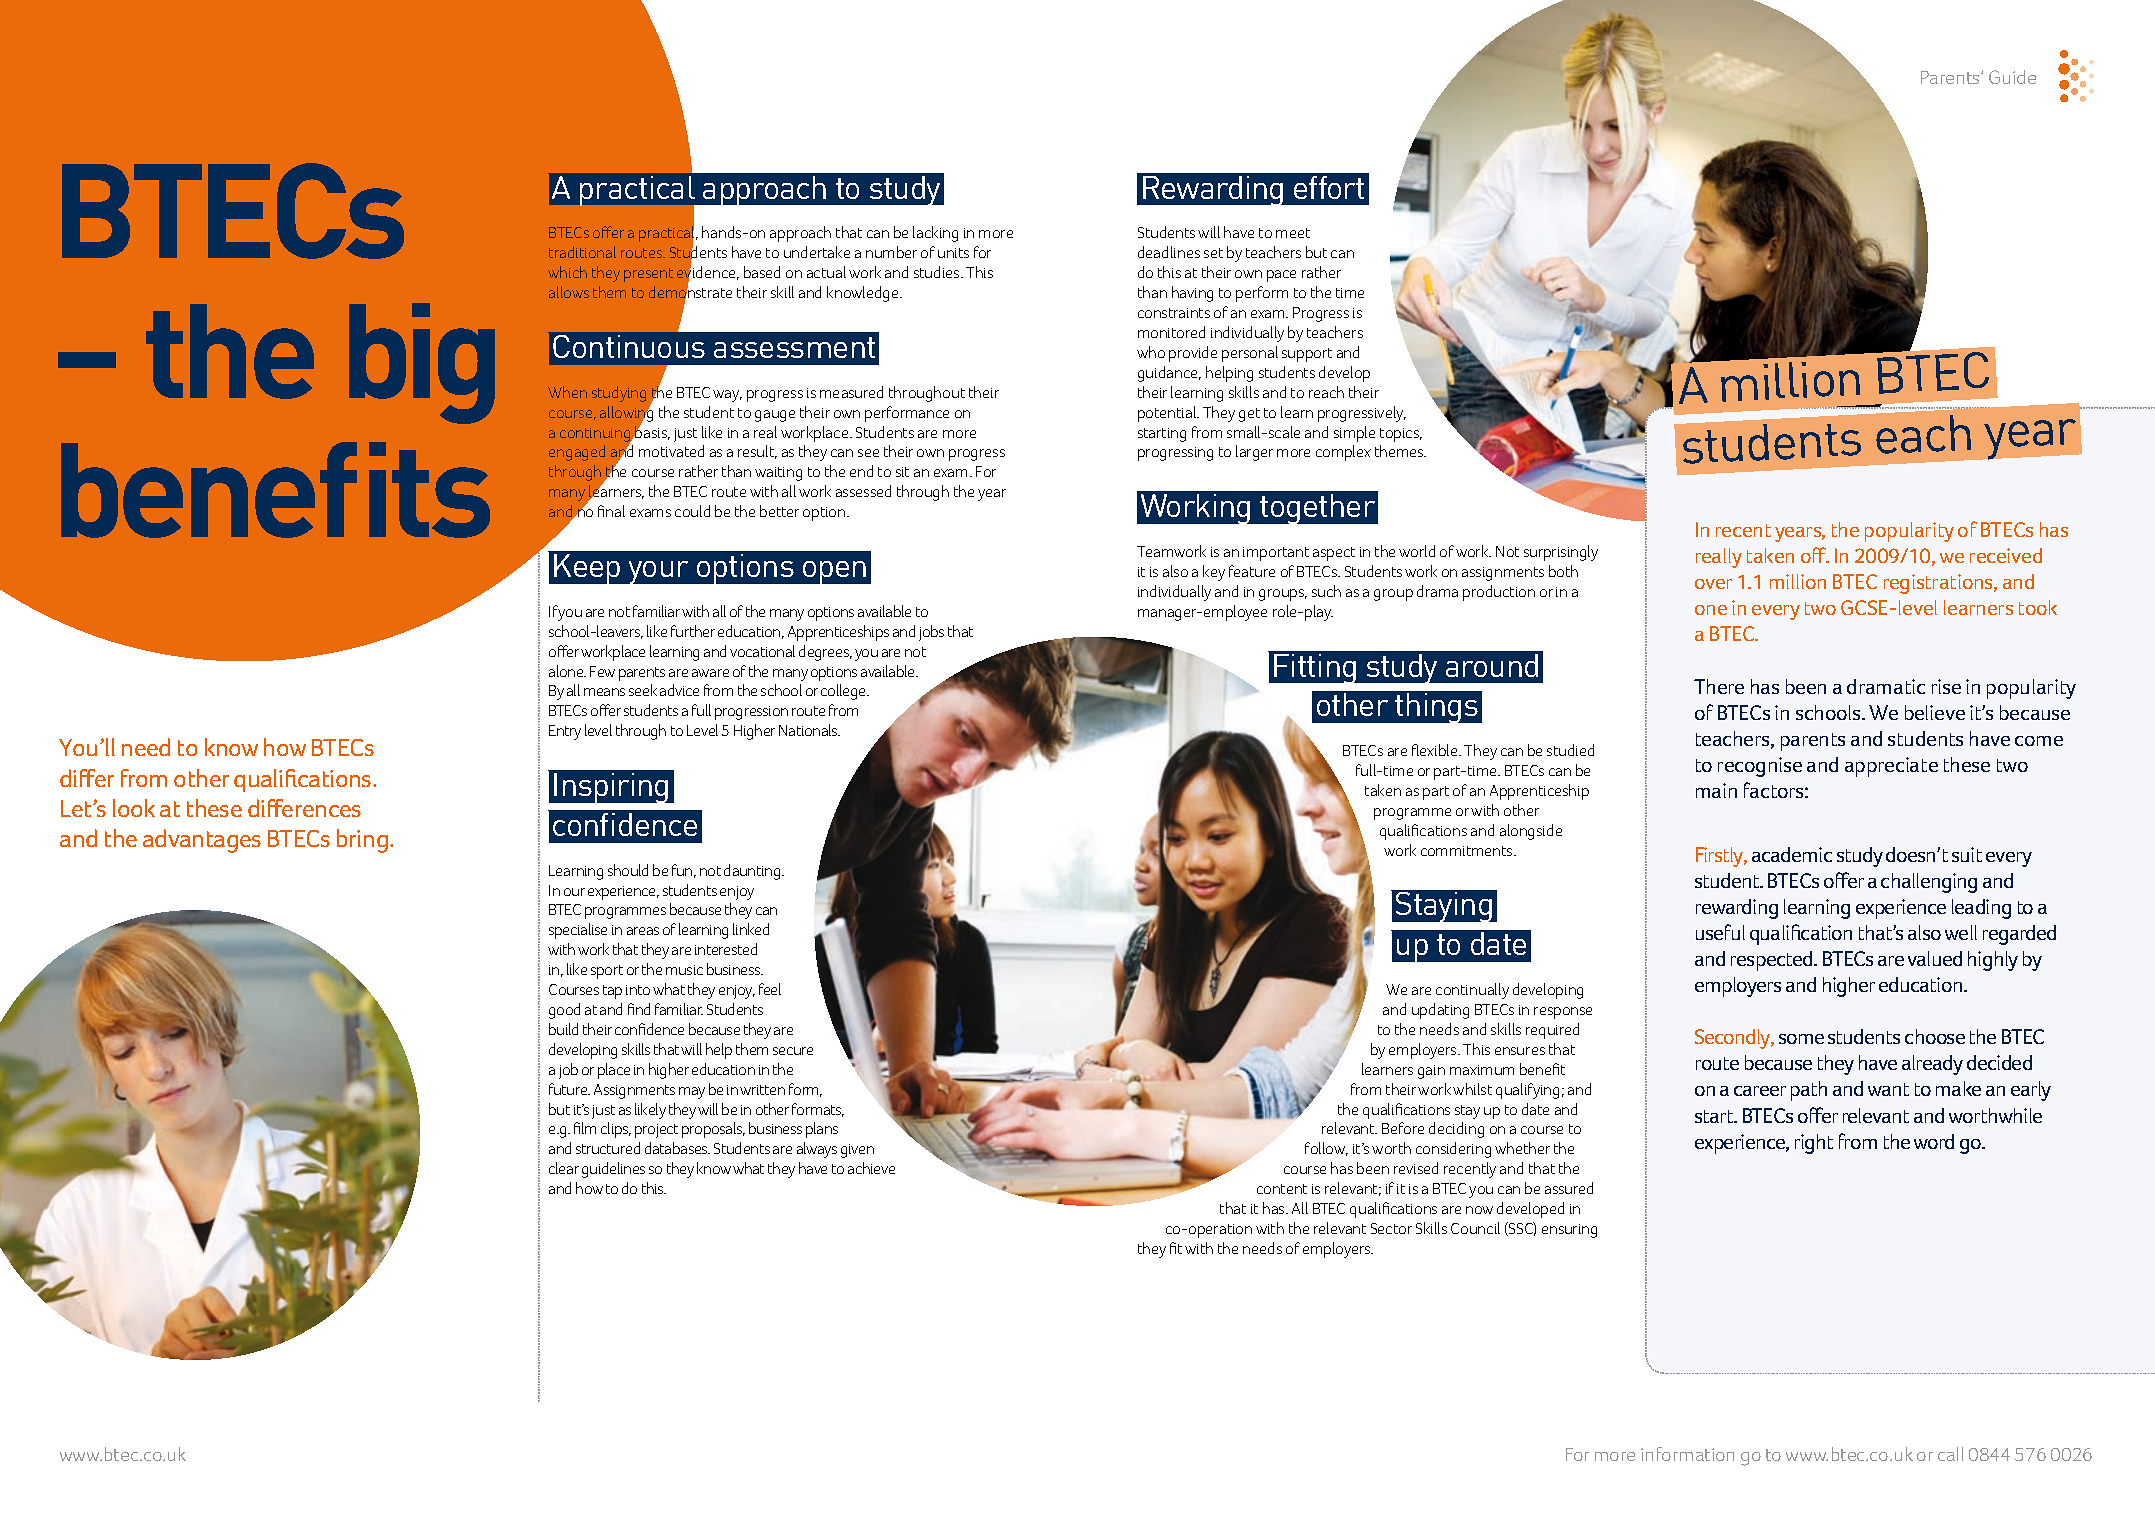 The height and width of the document is (1524, 2155). What do you see at coordinates (753, 872) in the document?
I see `daunting` at bounding box center [753, 872].
